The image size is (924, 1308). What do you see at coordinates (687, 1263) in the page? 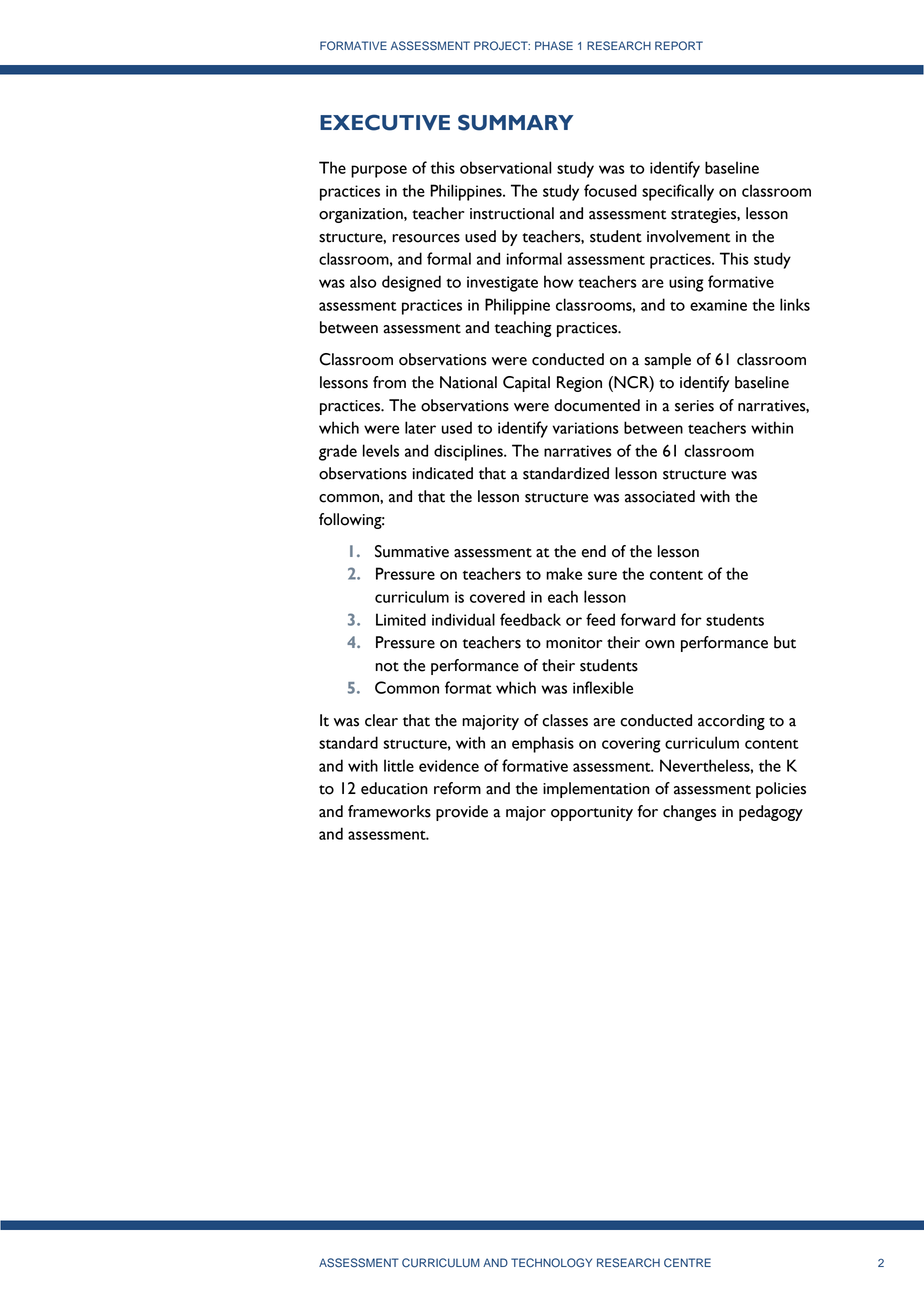
I see `CENTRE` at bounding box center [687, 1263].
